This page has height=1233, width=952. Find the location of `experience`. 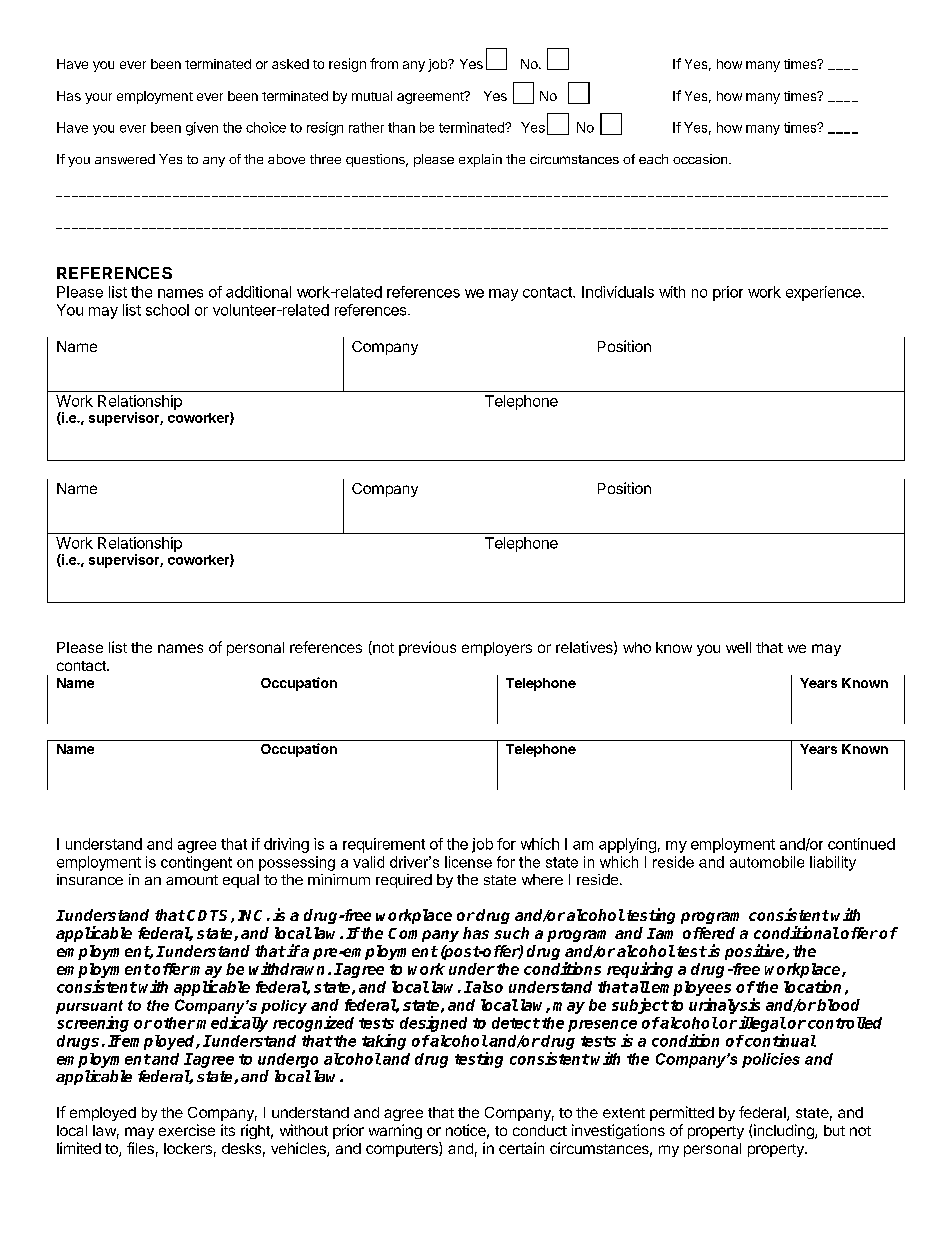

experience is located at coordinates (824, 293).
